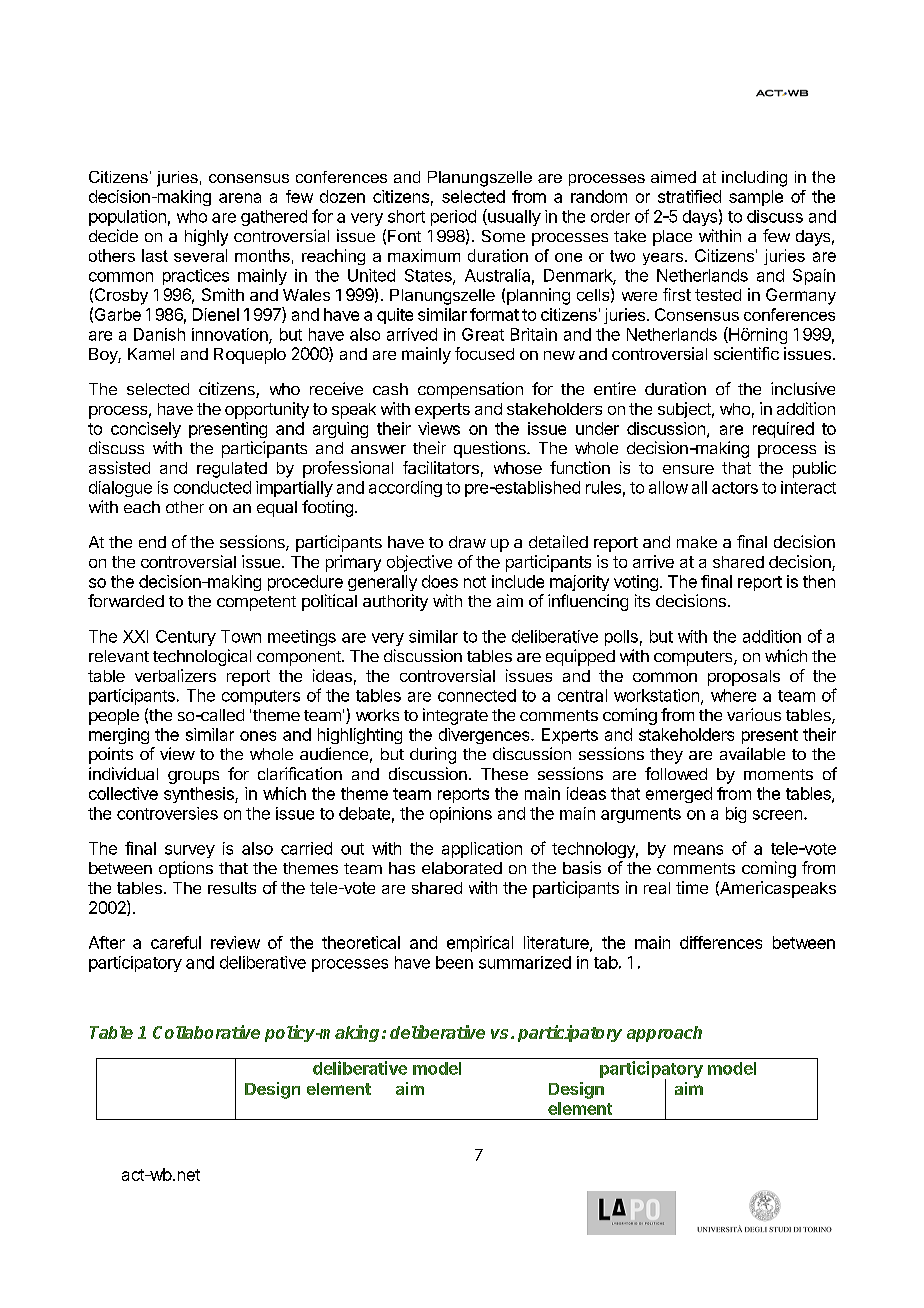 This image has width=924, height=1308. What do you see at coordinates (186, 638) in the image?
I see `Century` at bounding box center [186, 638].
